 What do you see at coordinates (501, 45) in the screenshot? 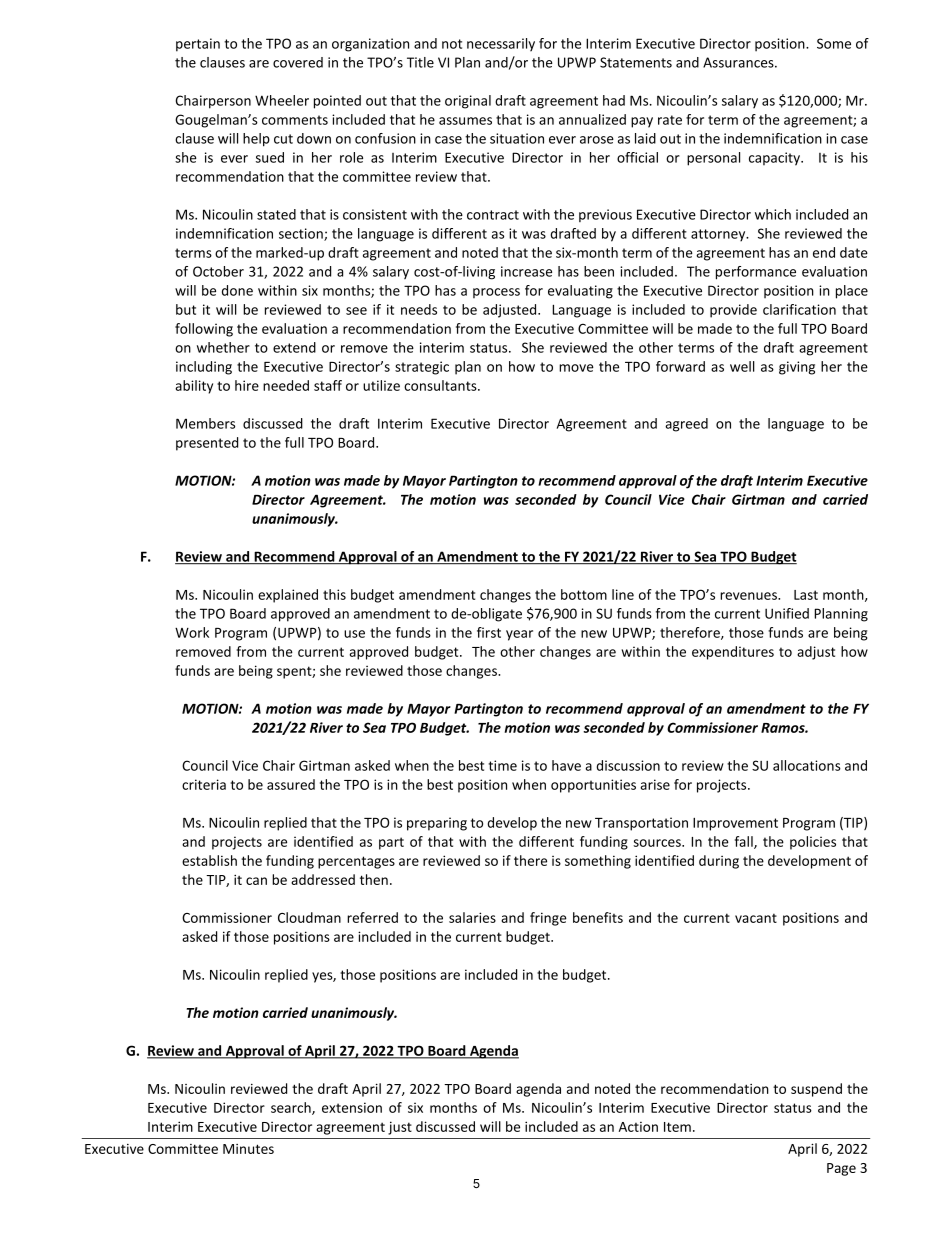
I see `necessarily` at bounding box center [501, 45].
